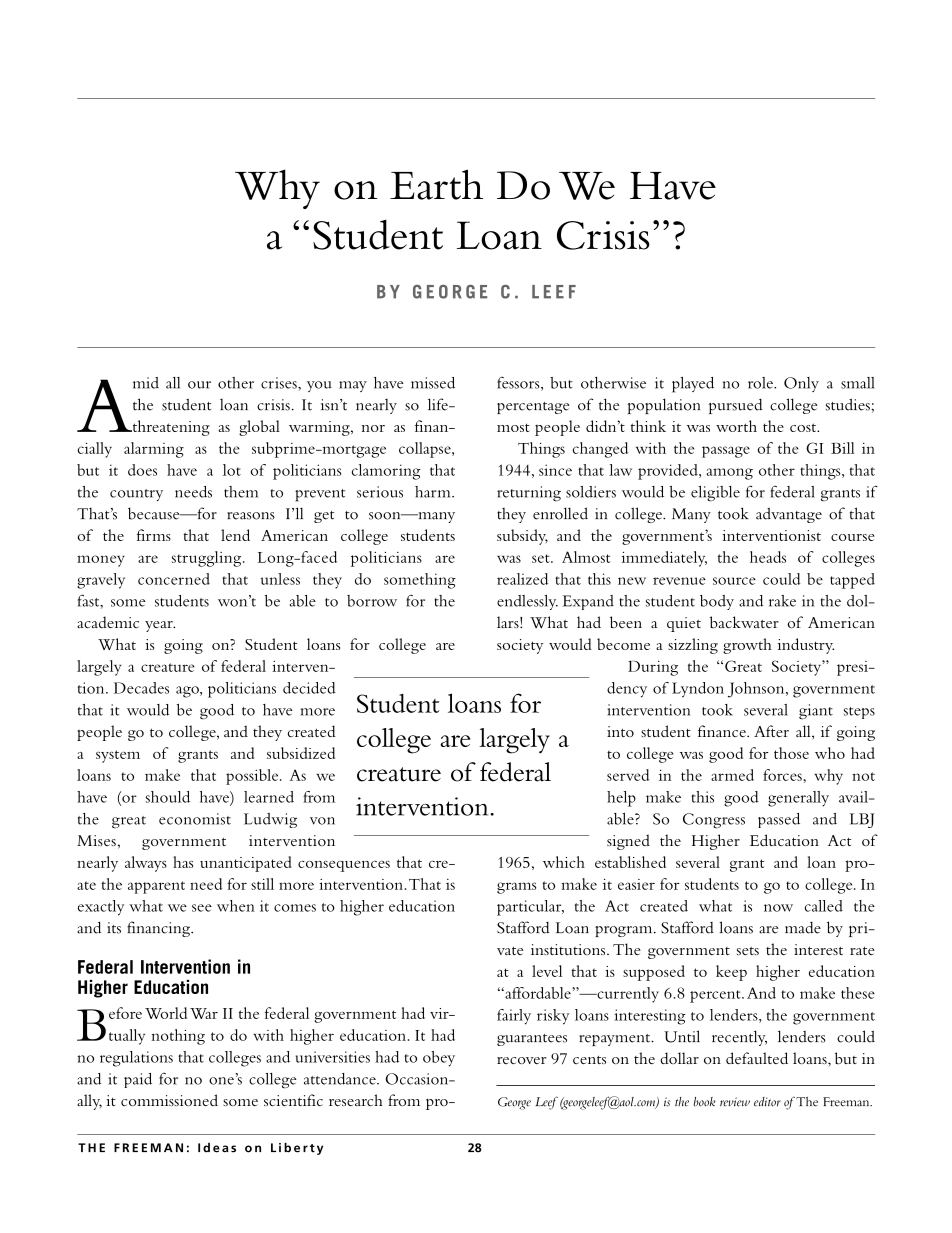 The width and height of the screenshot is (952, 1233). Describe the element at coordinates (527, 602) in the screenshot. I see `endlessly` at that location.
